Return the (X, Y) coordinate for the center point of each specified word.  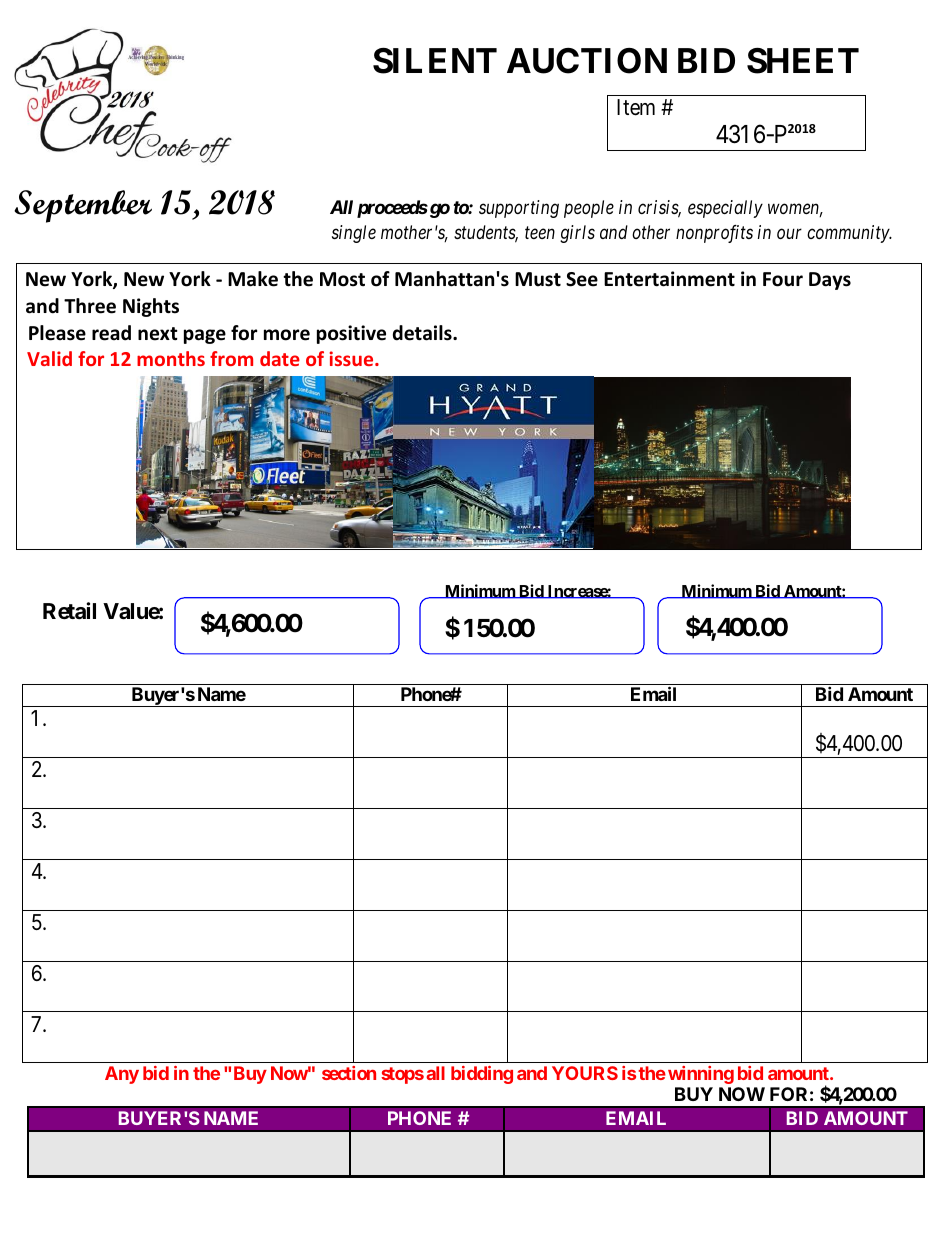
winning (701, 1075)
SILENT (435, 61)
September (83, 206)
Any (122, 1075)
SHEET (803, 61)
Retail (69, 611)
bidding (482, 1075)
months (171, 358)
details (423, 333)
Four (783, 279)
